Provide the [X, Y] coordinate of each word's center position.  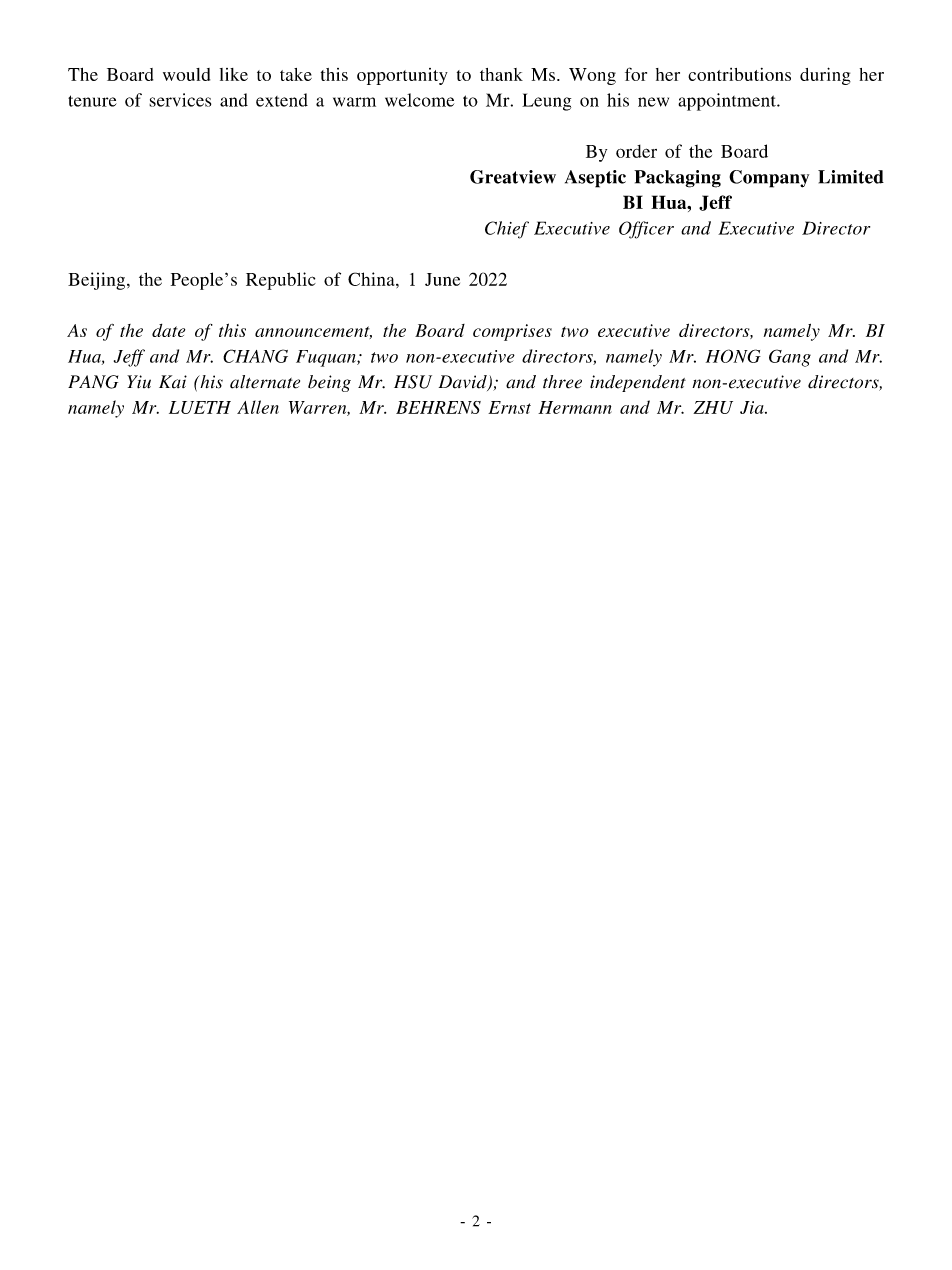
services [180, 100]
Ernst [509, 407]
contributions [739, 74]
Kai [173, 382]
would [186, 74]
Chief [507, 230]
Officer [646, 230]
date [168, 330]
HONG [733, 356]
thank [501, 74]
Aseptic [595, 179]
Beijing [98, 281]
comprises [512, 332]
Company [769, 179]
